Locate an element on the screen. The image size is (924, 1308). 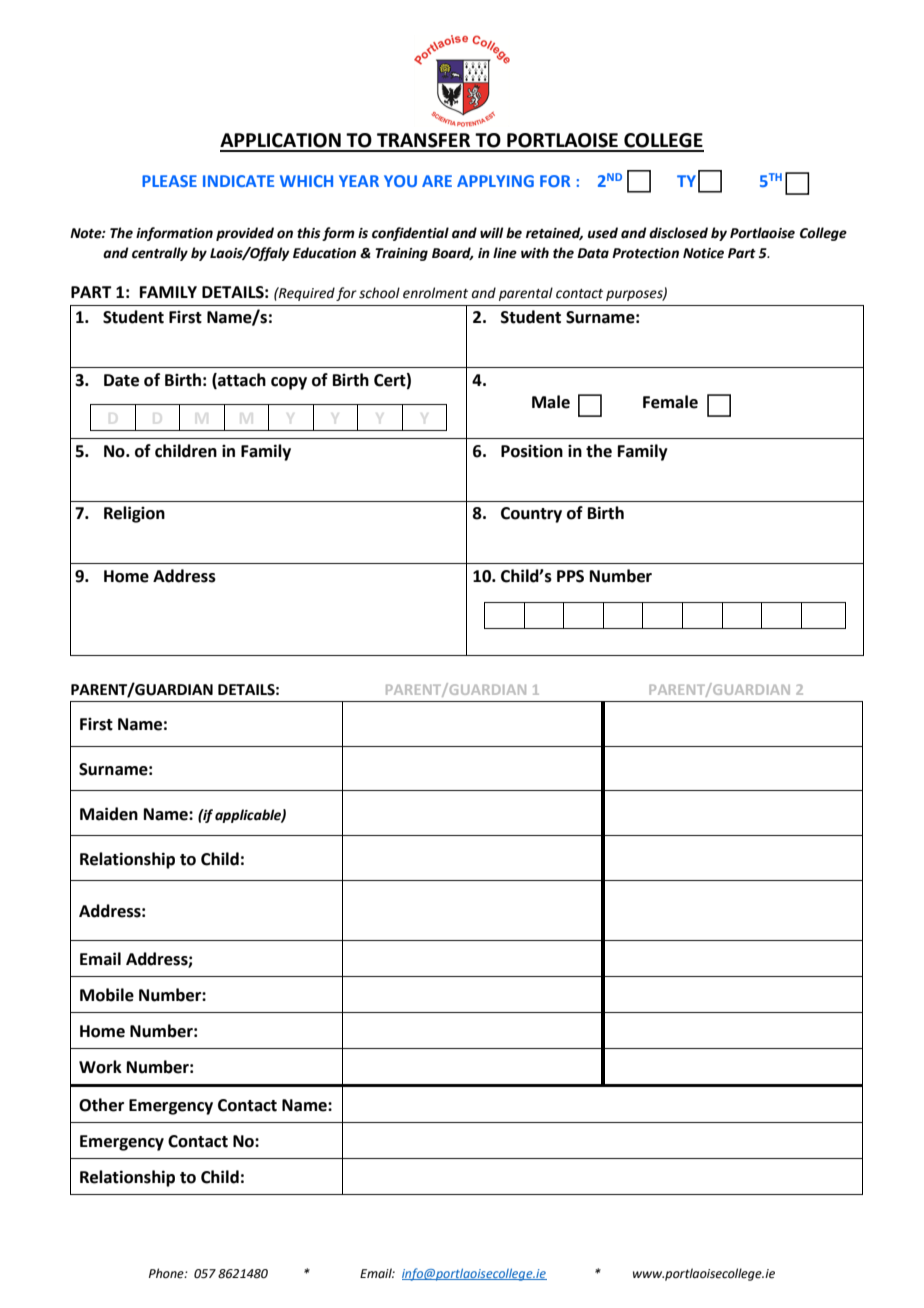
PLEASE is located at coordinates (169, 181).
